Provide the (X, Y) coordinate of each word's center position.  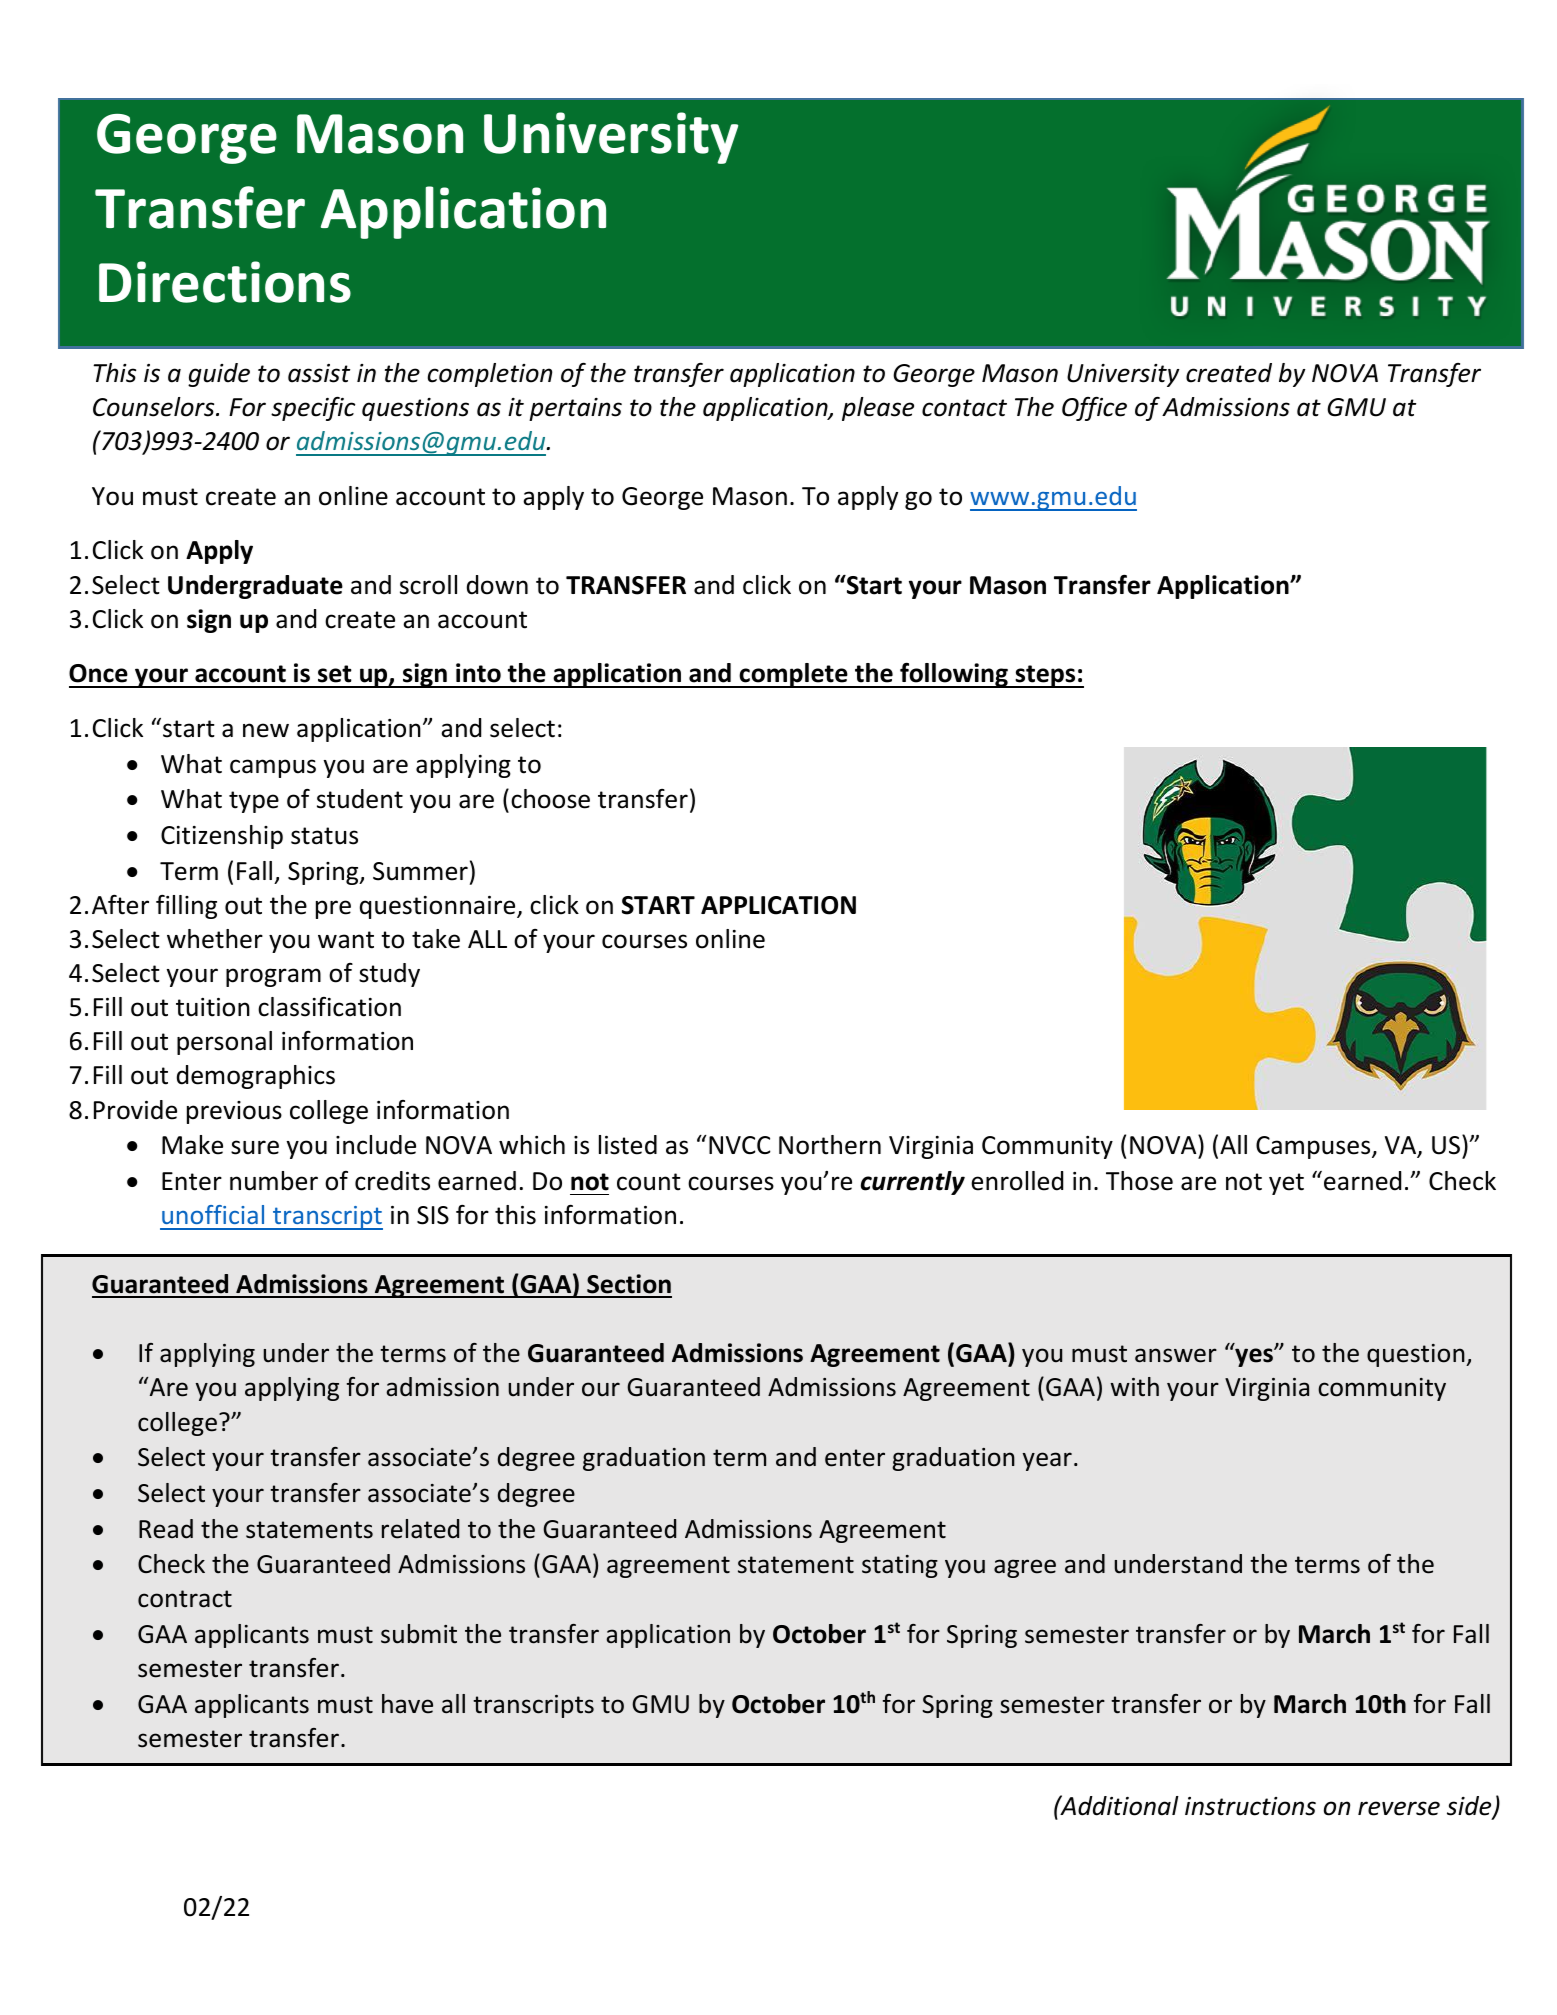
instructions (1250, 1806)
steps (1045, 676)
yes (1255, 1357)
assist (319, 373)
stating (900, 1566)
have (407, 1704)
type (254, 802)
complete (793, 675)
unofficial (213, 1214)
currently (913, 1183)
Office (1094, 409)
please (878, 409)
